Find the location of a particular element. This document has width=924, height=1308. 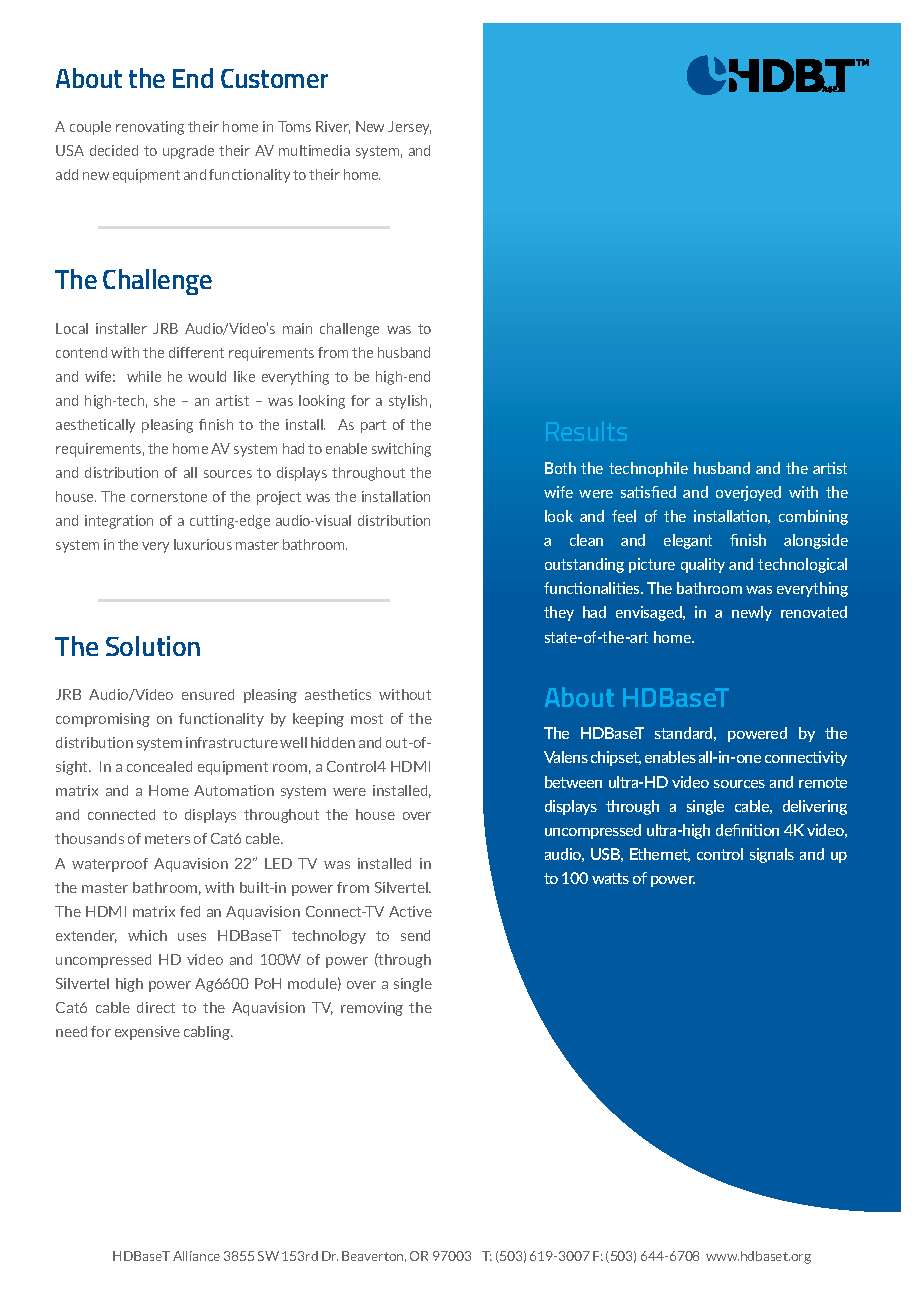

Alliance is located at coordinates (196, 1256).
